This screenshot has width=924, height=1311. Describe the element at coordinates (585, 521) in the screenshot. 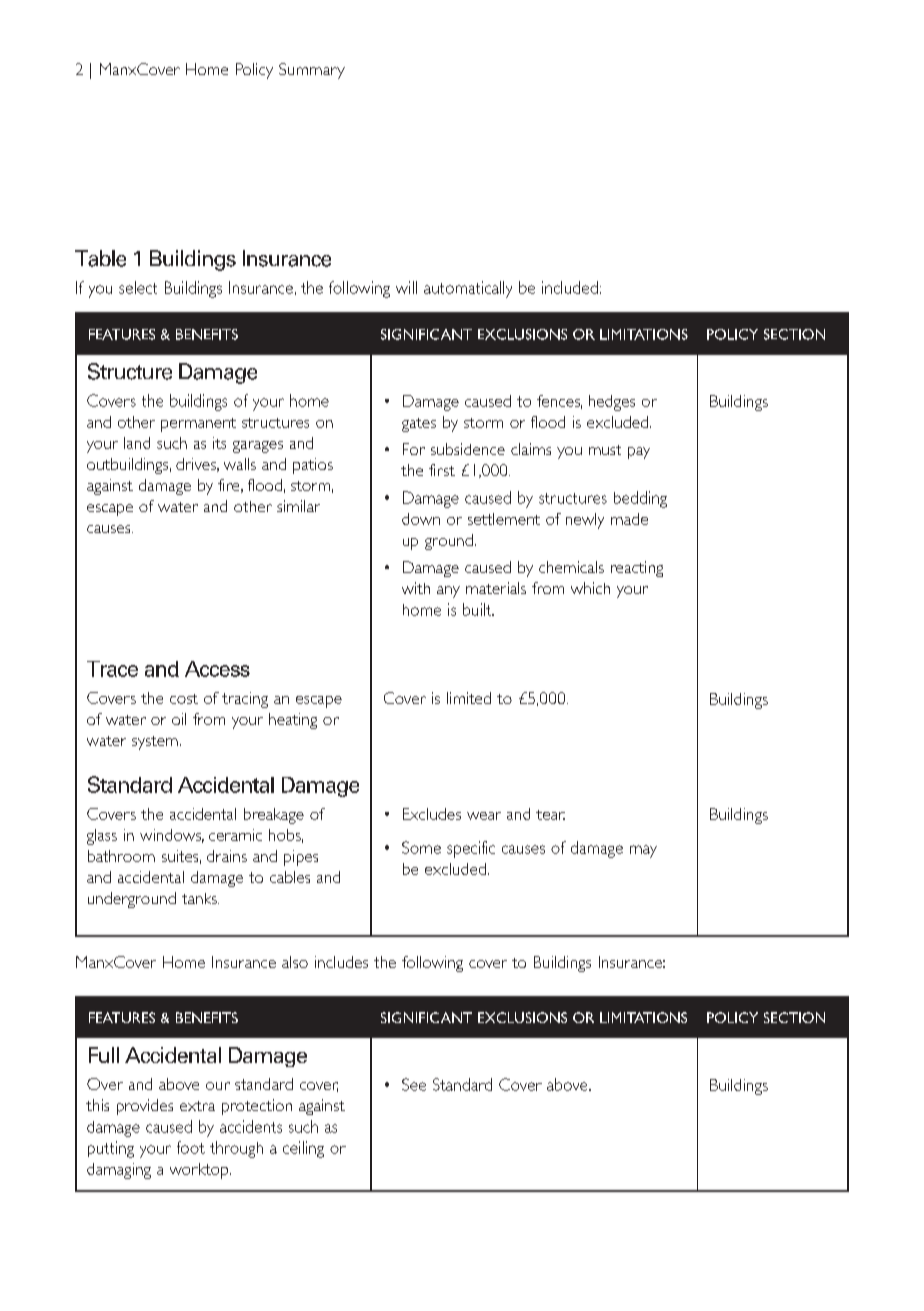

I see `newly` at that location.
